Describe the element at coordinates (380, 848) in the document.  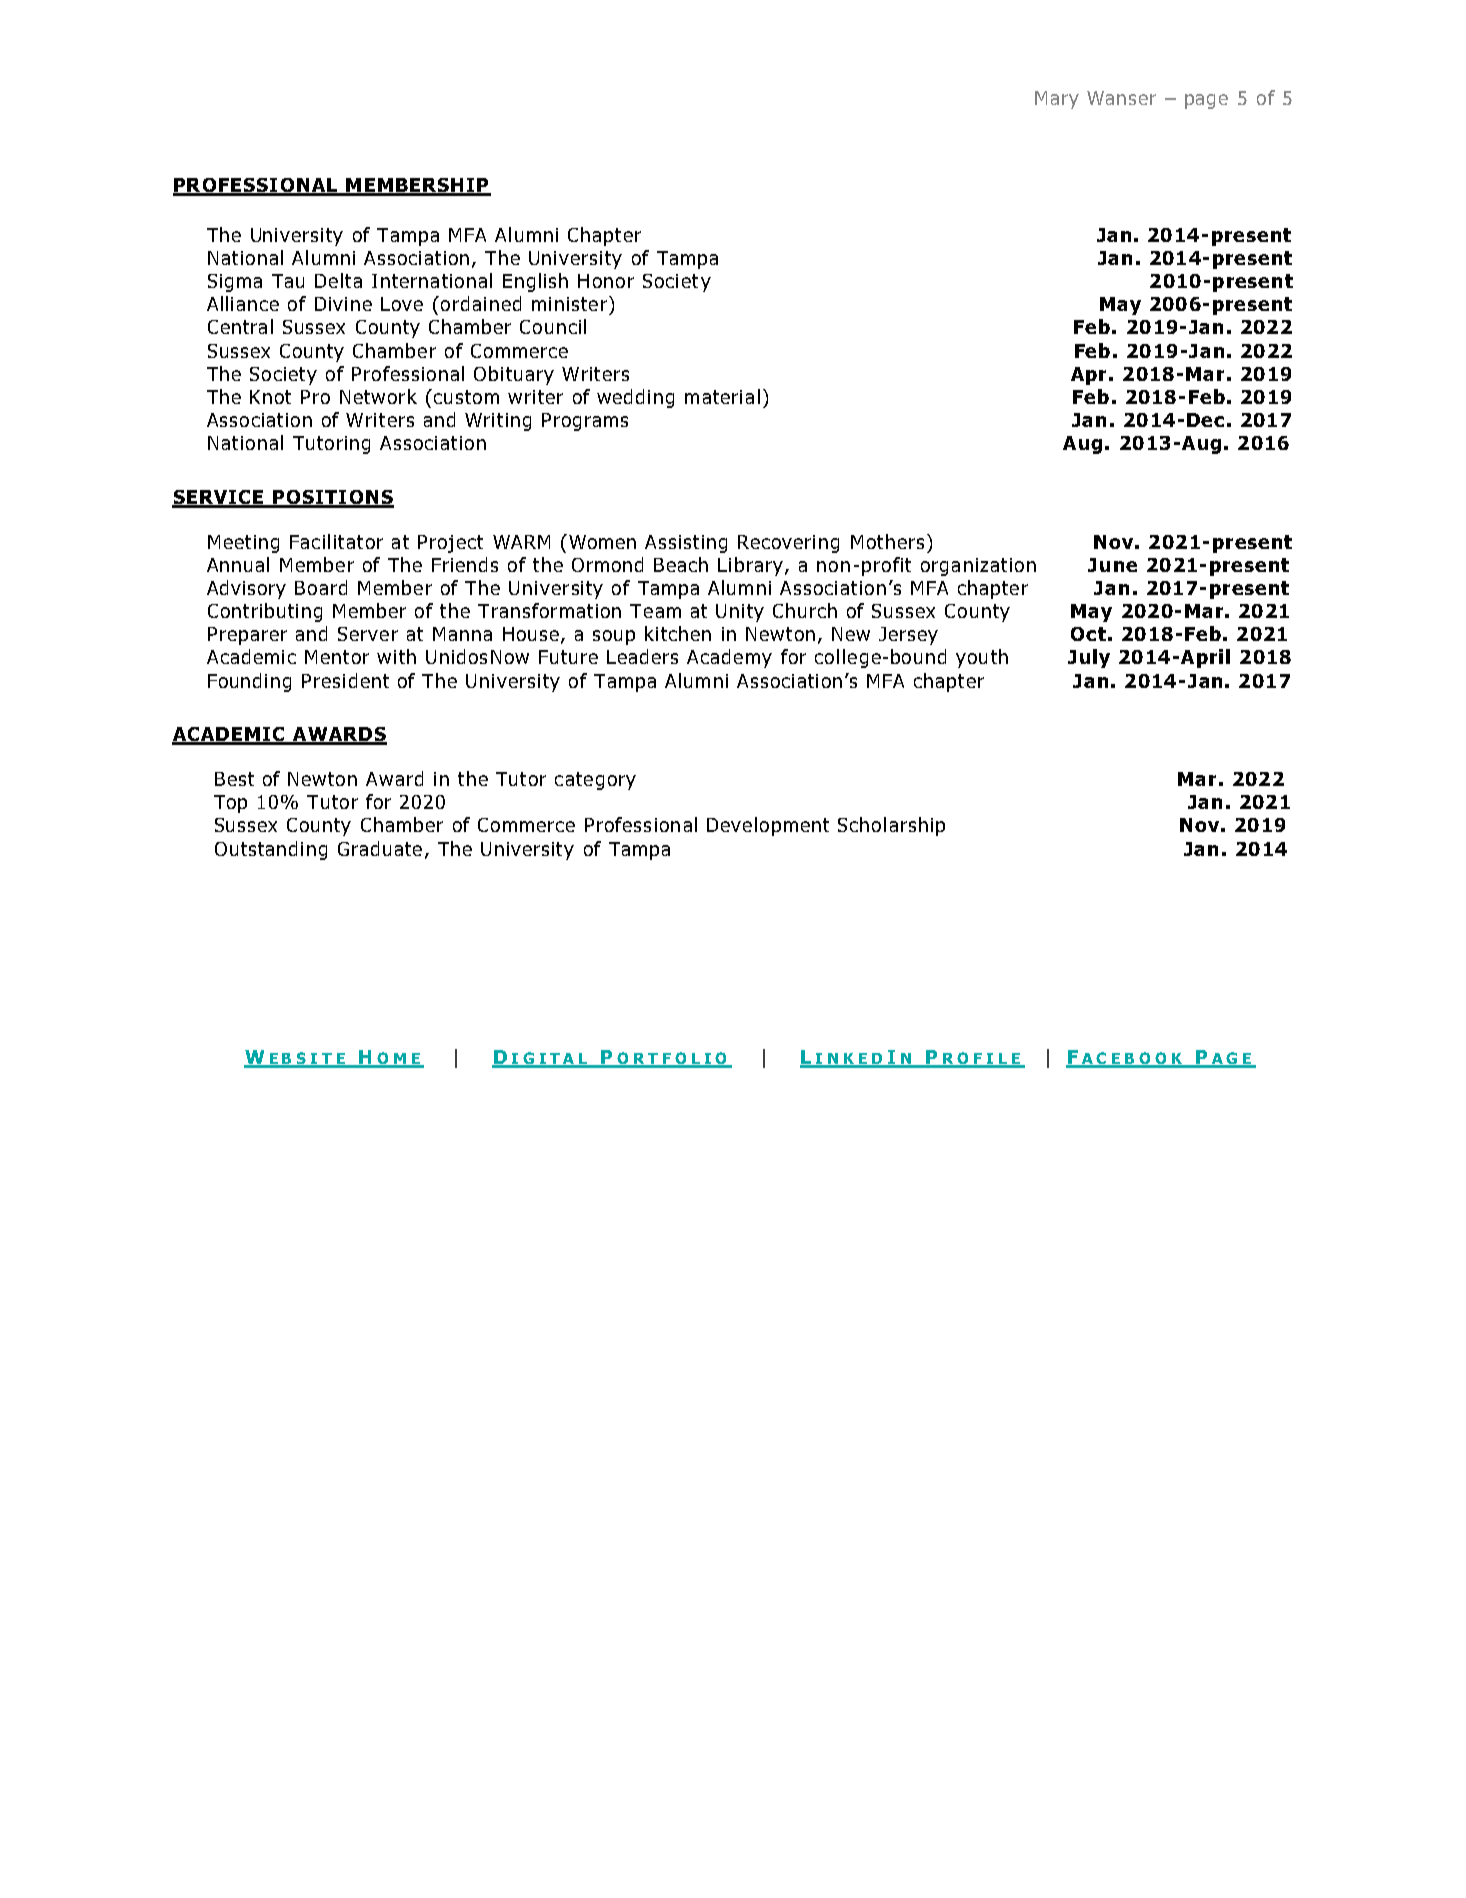
I see `Graduate` at that location.
